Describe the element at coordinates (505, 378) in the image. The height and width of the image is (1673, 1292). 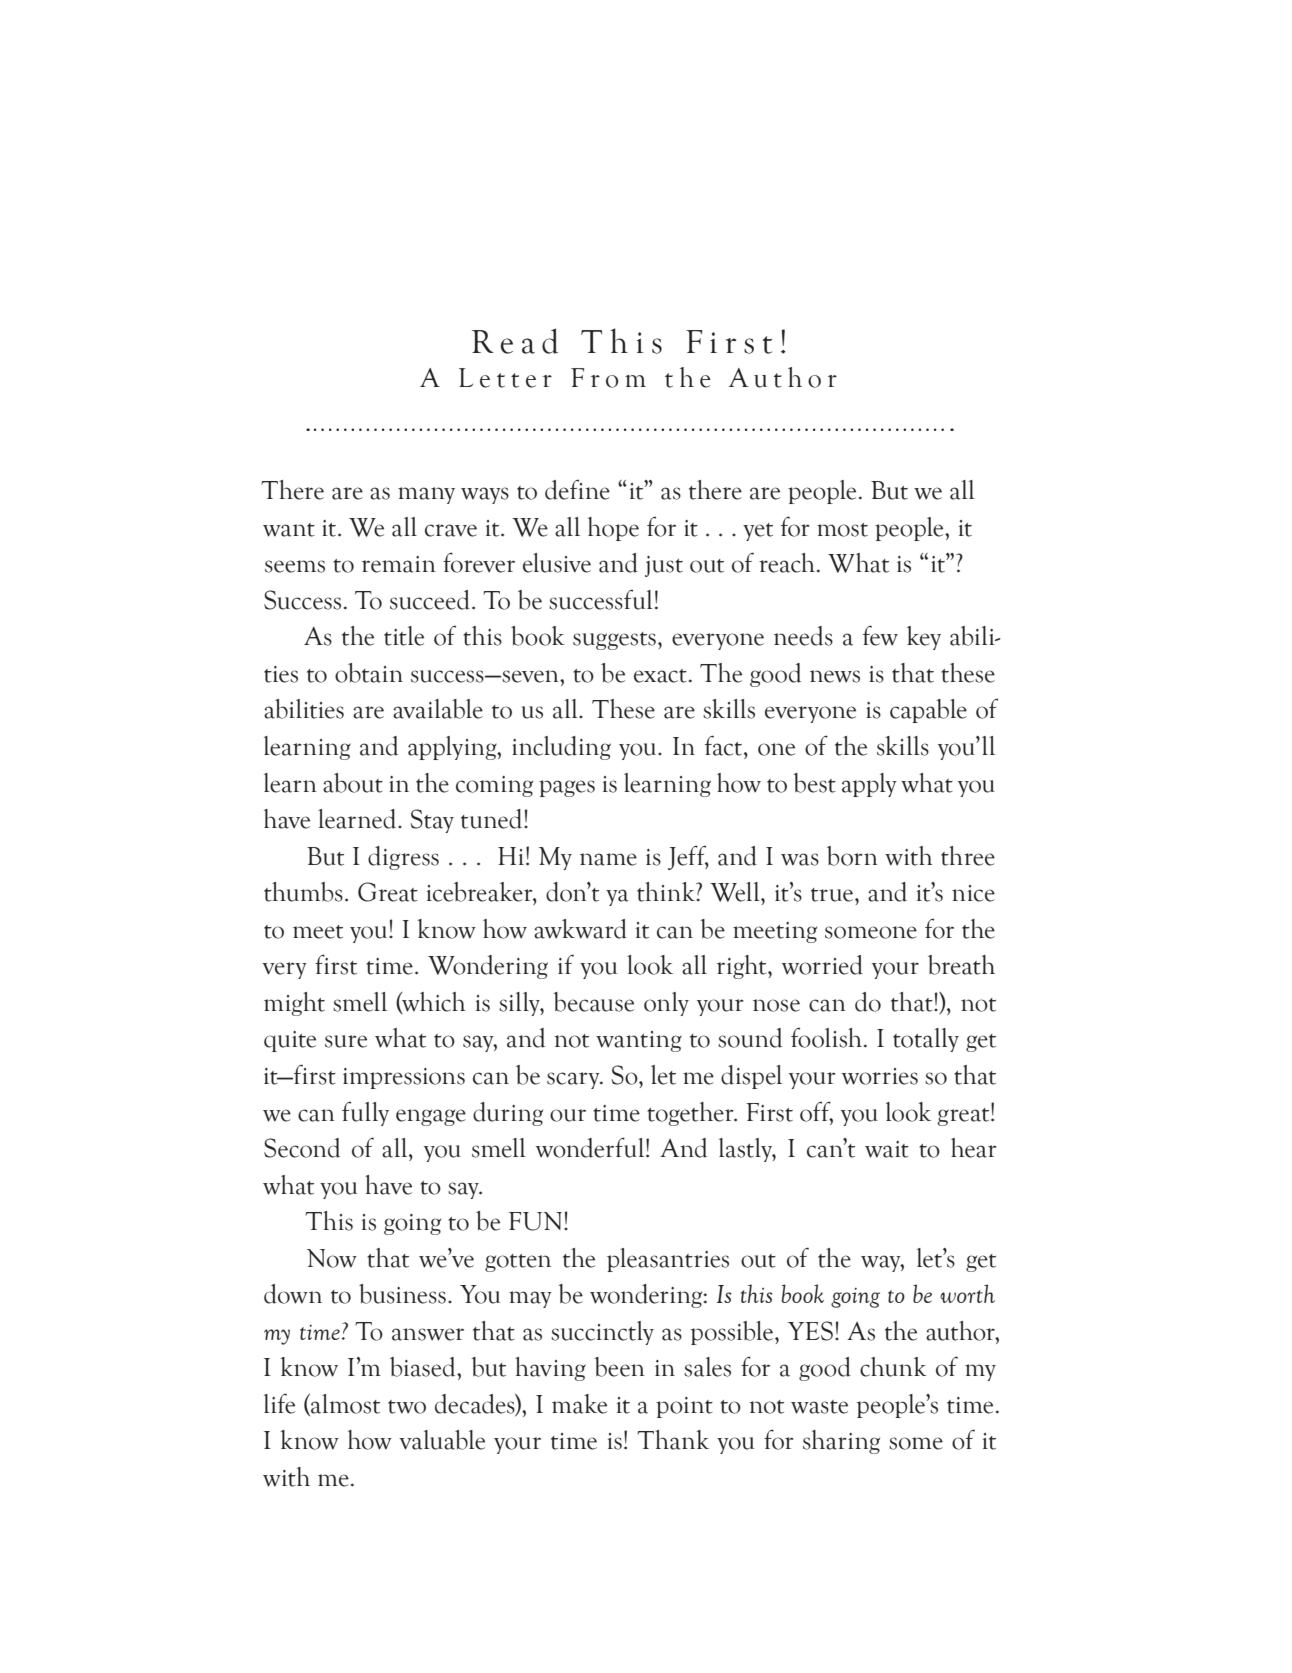
I see `Letter` at that location.
